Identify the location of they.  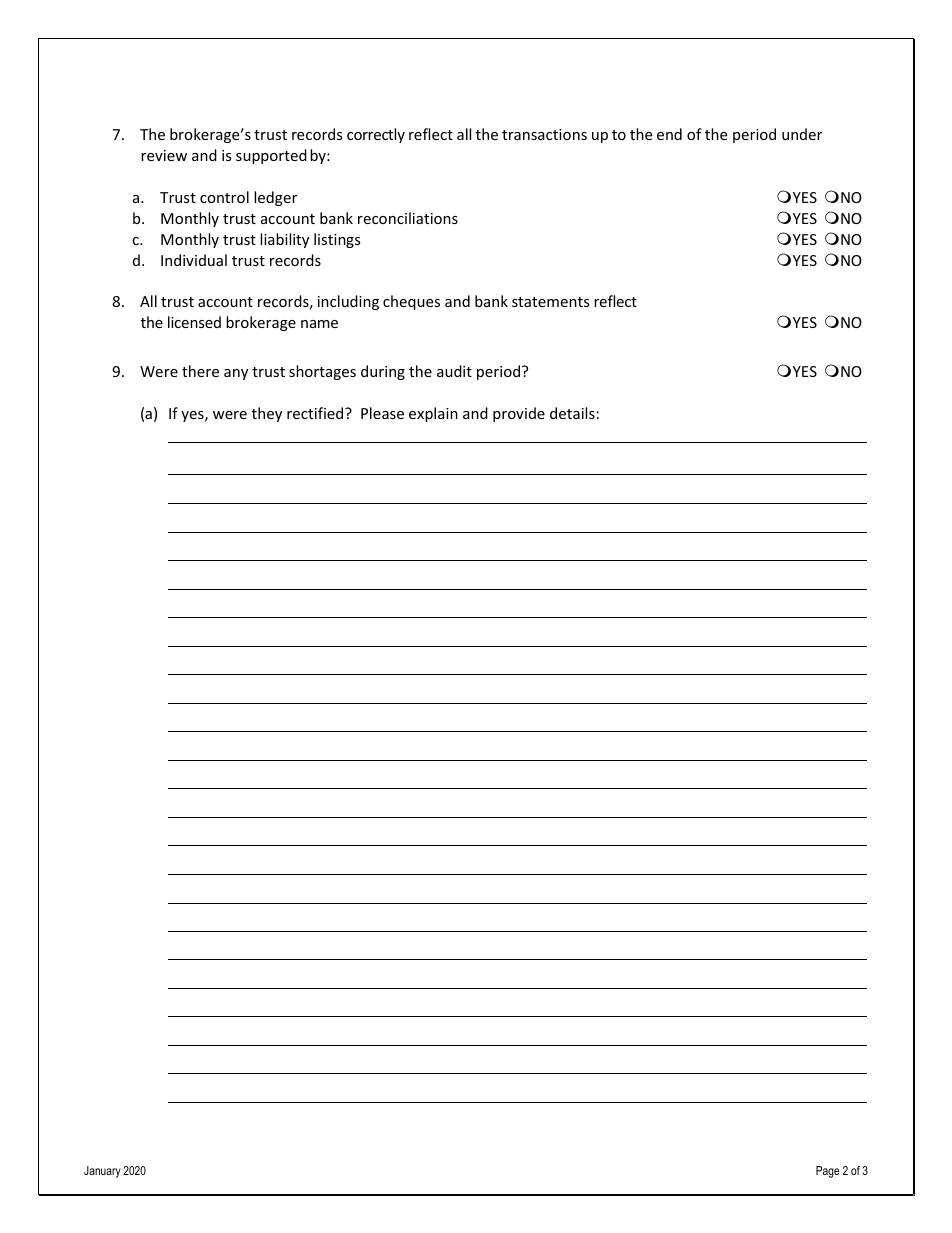
(267, 414).
